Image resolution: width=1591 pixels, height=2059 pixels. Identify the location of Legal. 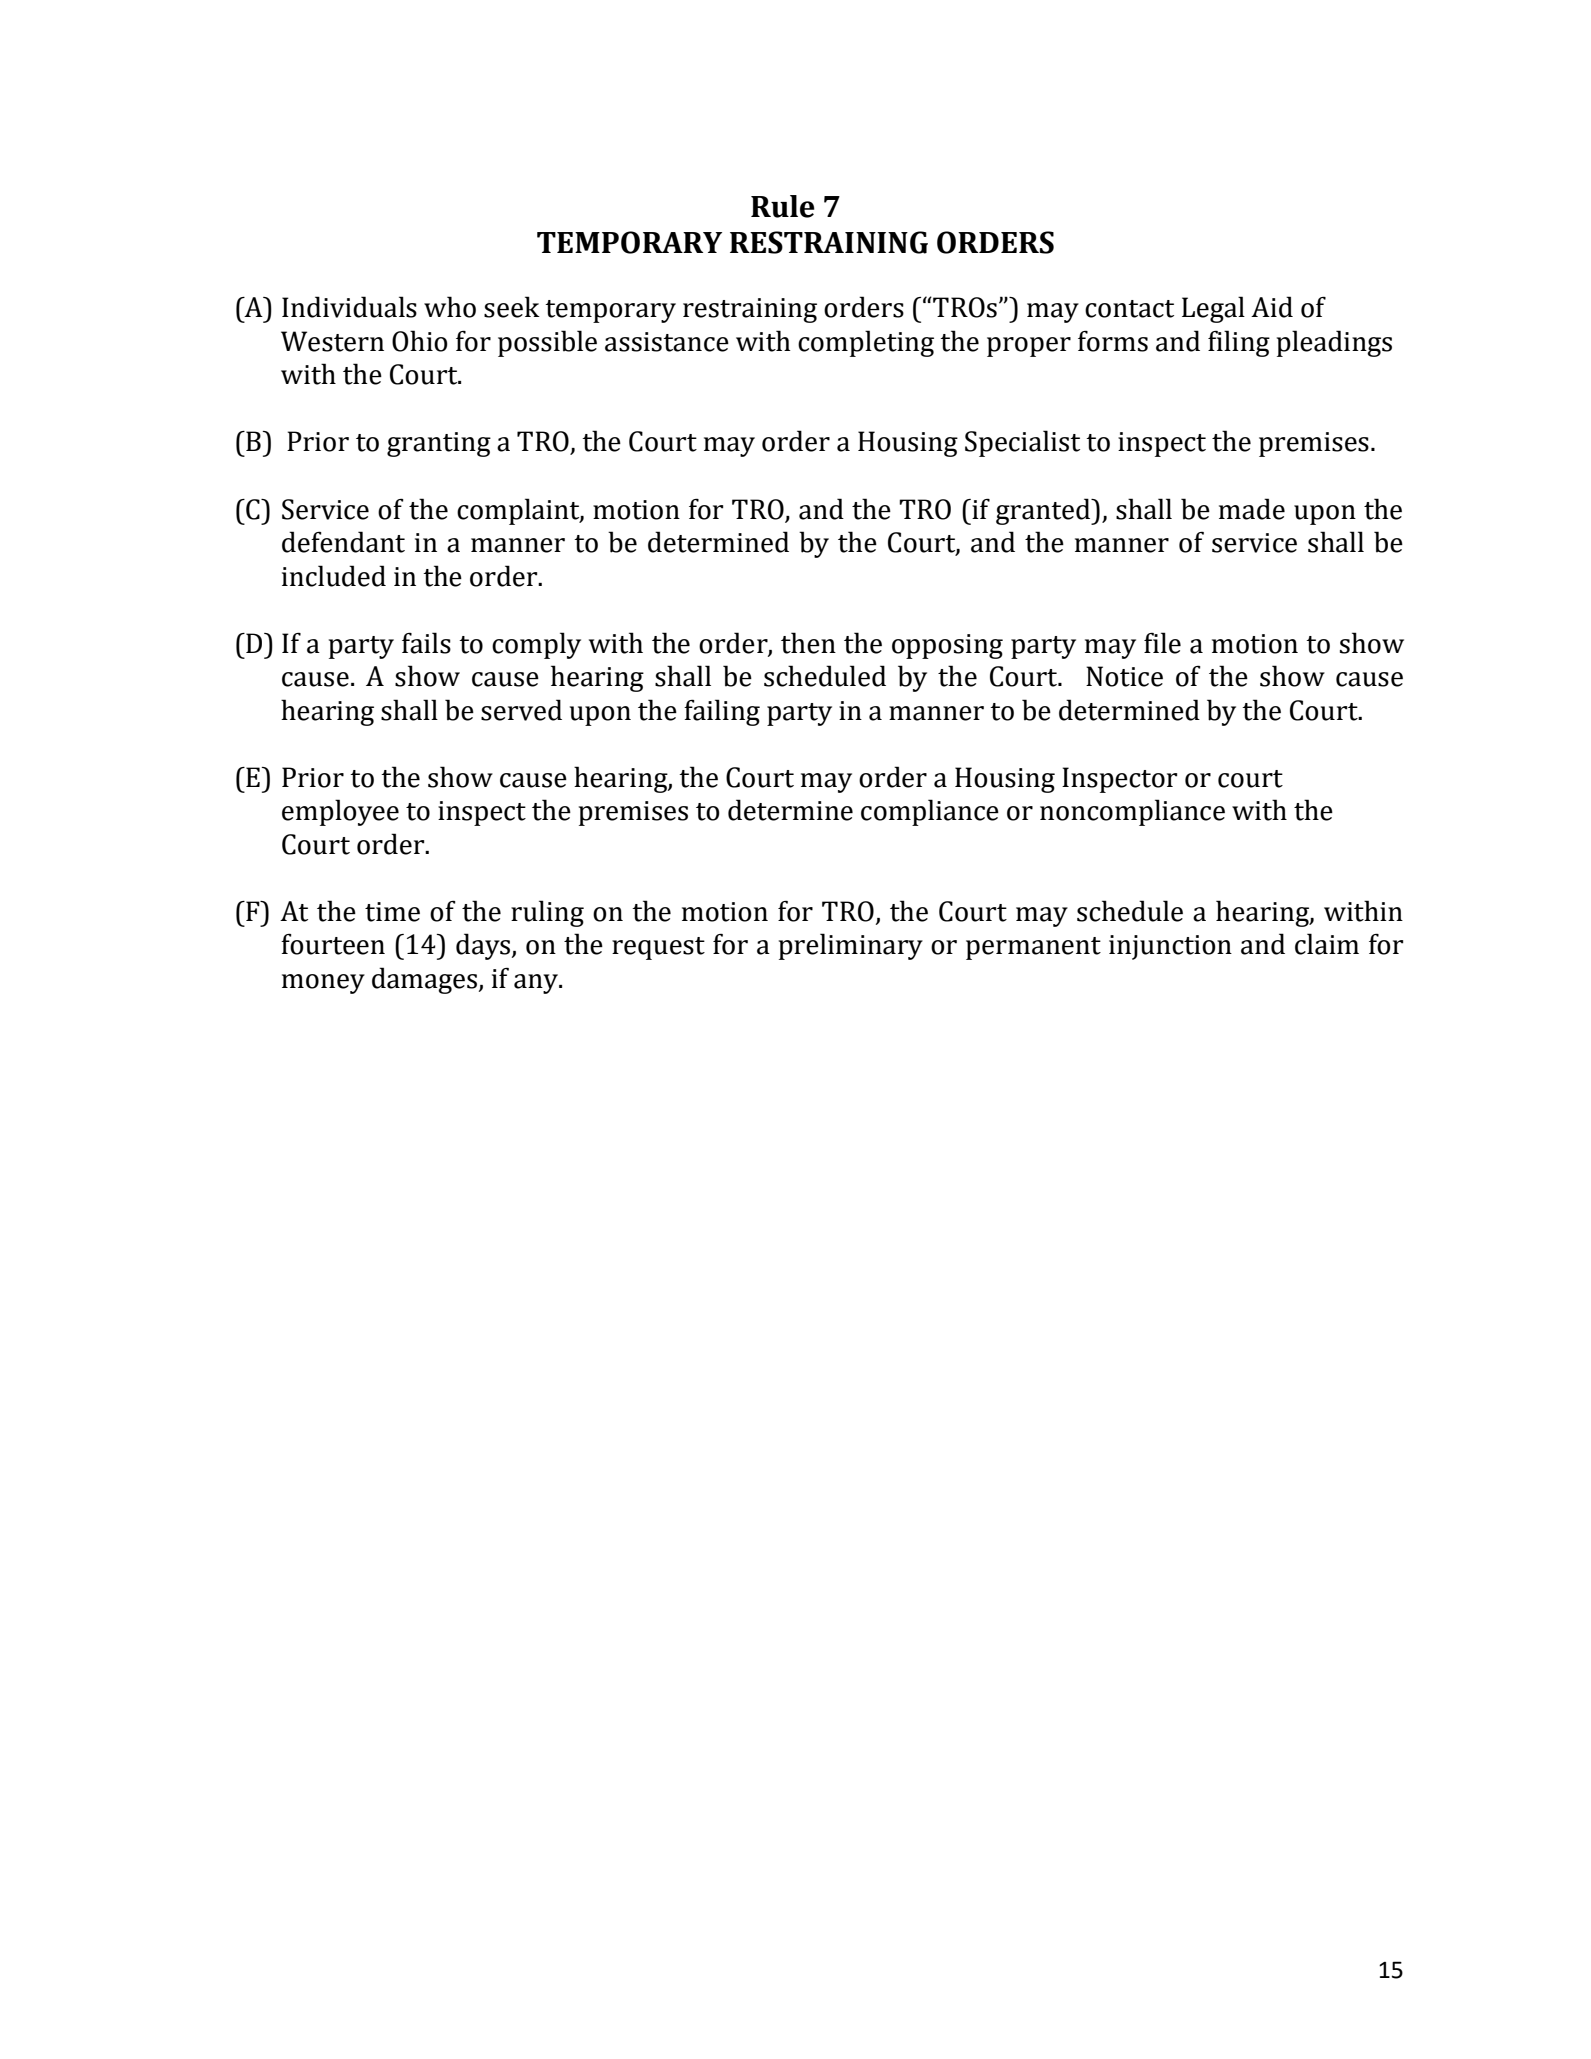
(1213, 309).
